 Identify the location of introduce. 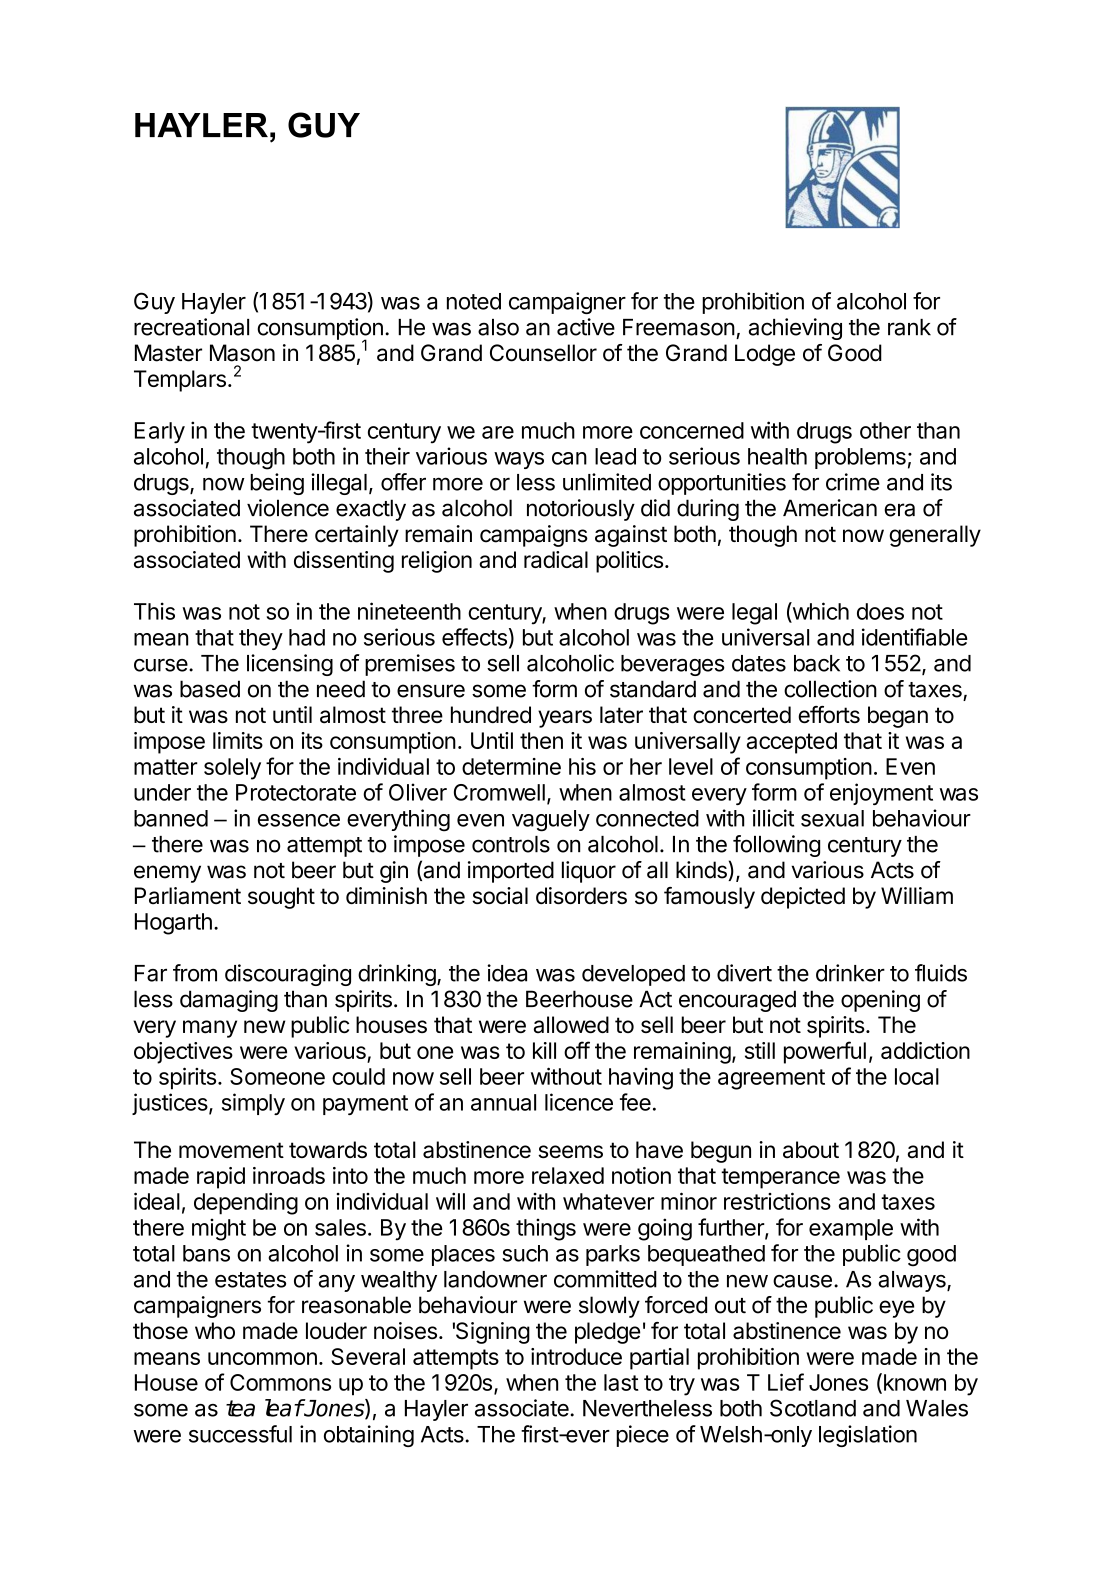
(576, 1356).
